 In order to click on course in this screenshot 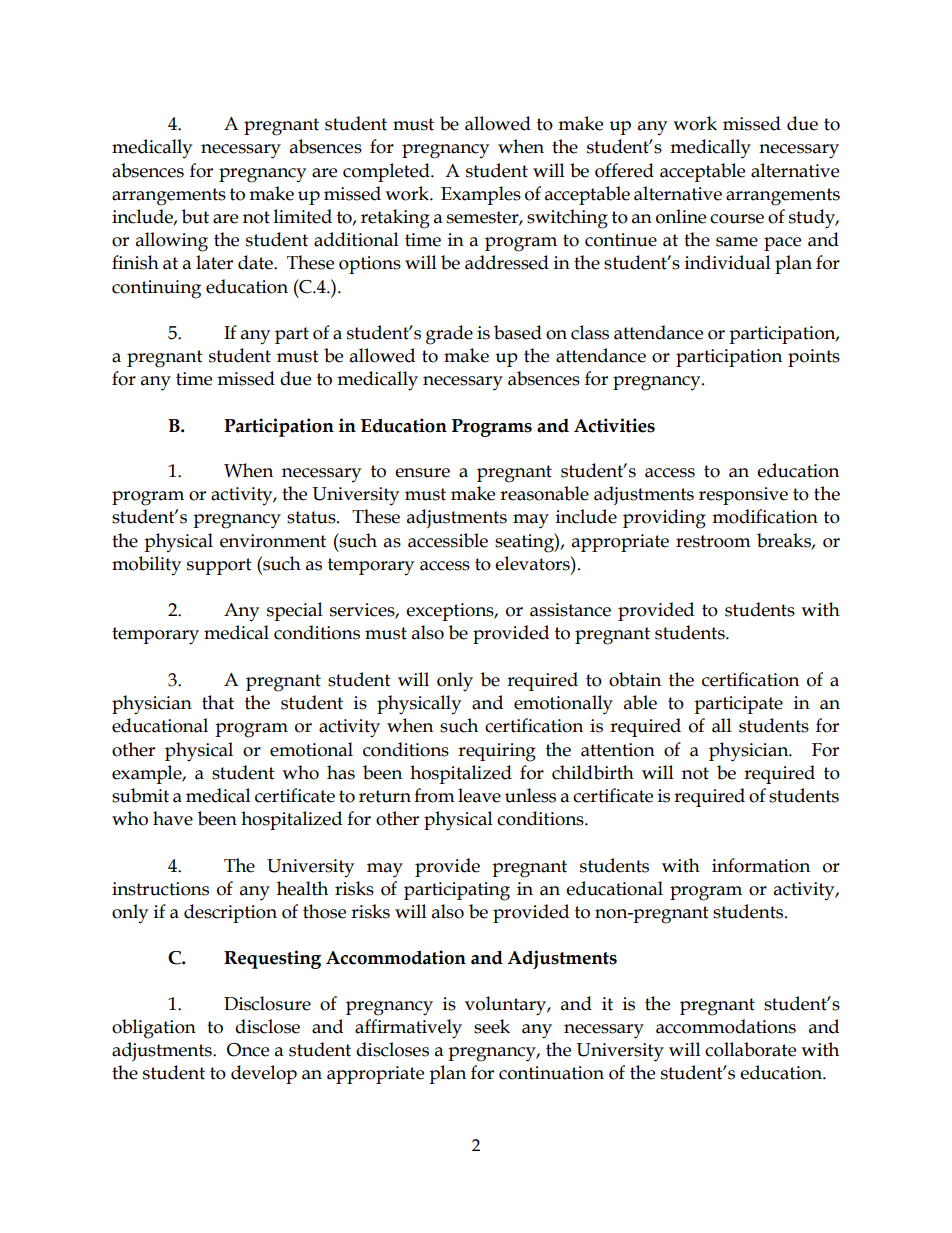, I will do `click(737, 219)`.
